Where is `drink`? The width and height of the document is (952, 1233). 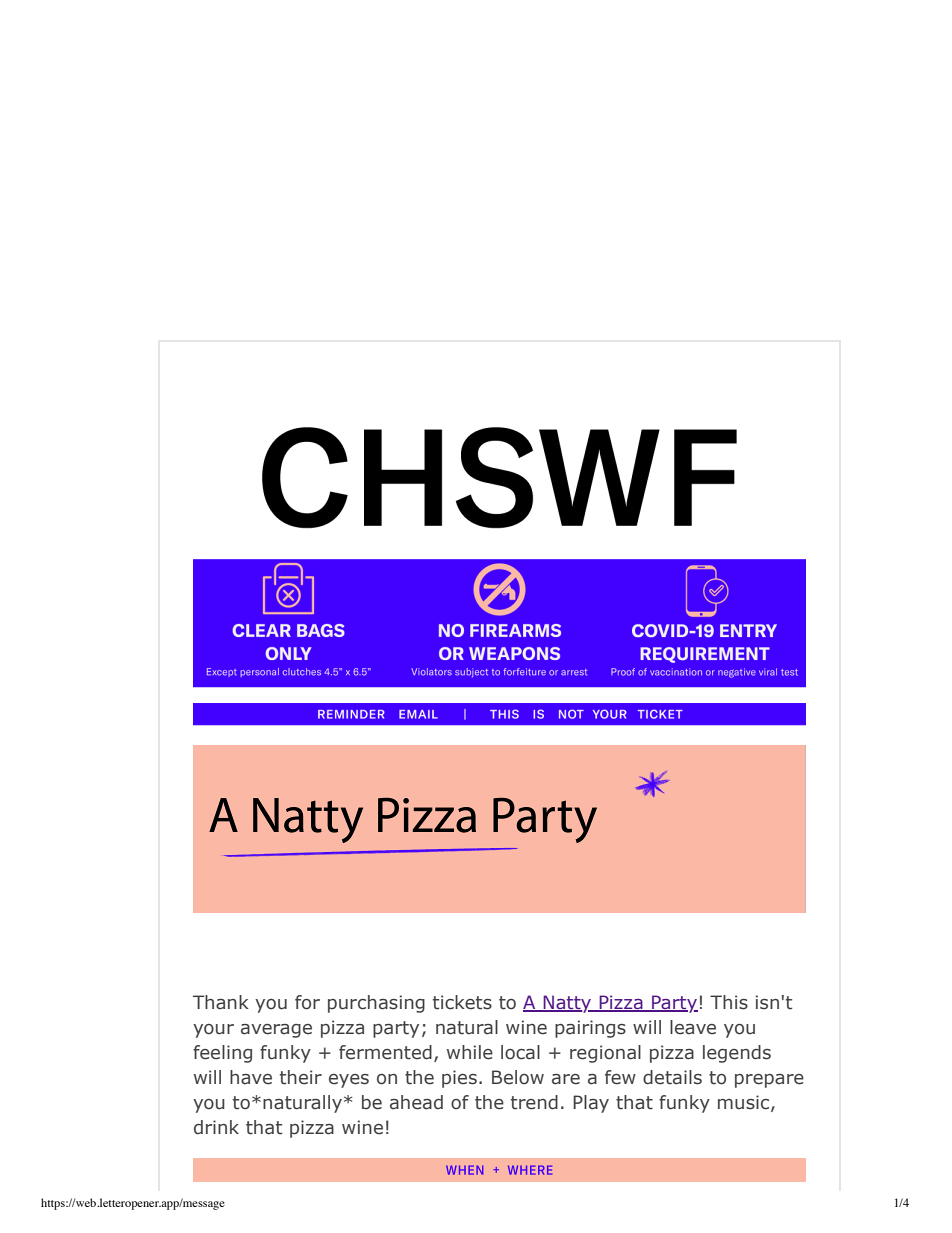
drink is located at coordinates (216, 1127).
